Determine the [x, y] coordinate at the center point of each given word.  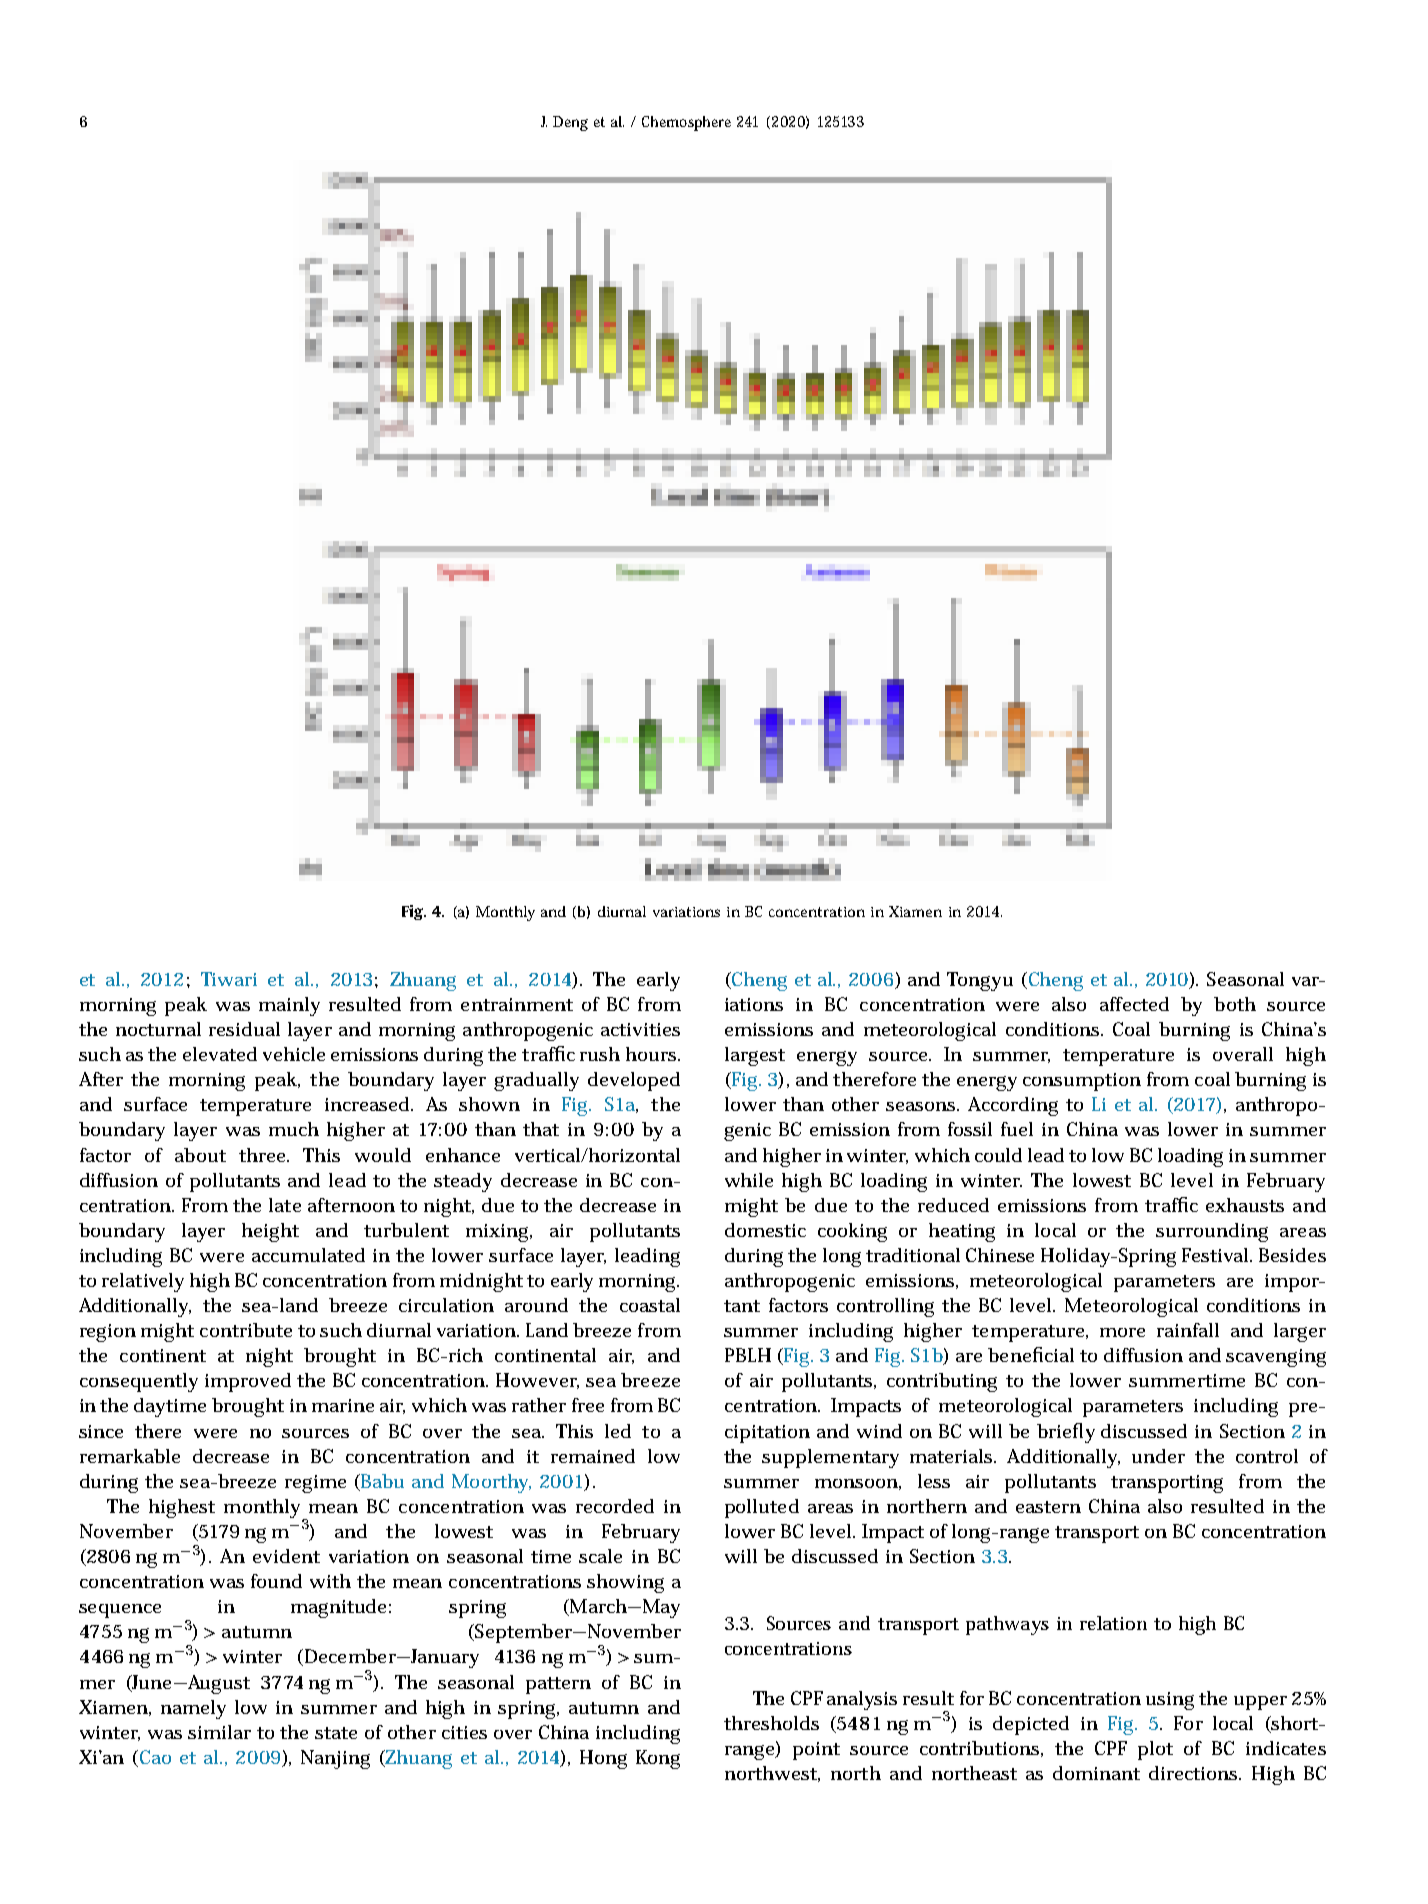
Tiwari [229, 979]
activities [640, 1029]
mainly [289, 1006]
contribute [246, 1330]
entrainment [517, 1004]
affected [1134, 1004]
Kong [658, 1759]
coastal [650, 1305]
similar [219, 1732]
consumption [1082, 1082]
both [1235, 1004]
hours [653, 1054]
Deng [570, 123]
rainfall [1188, 1330]
